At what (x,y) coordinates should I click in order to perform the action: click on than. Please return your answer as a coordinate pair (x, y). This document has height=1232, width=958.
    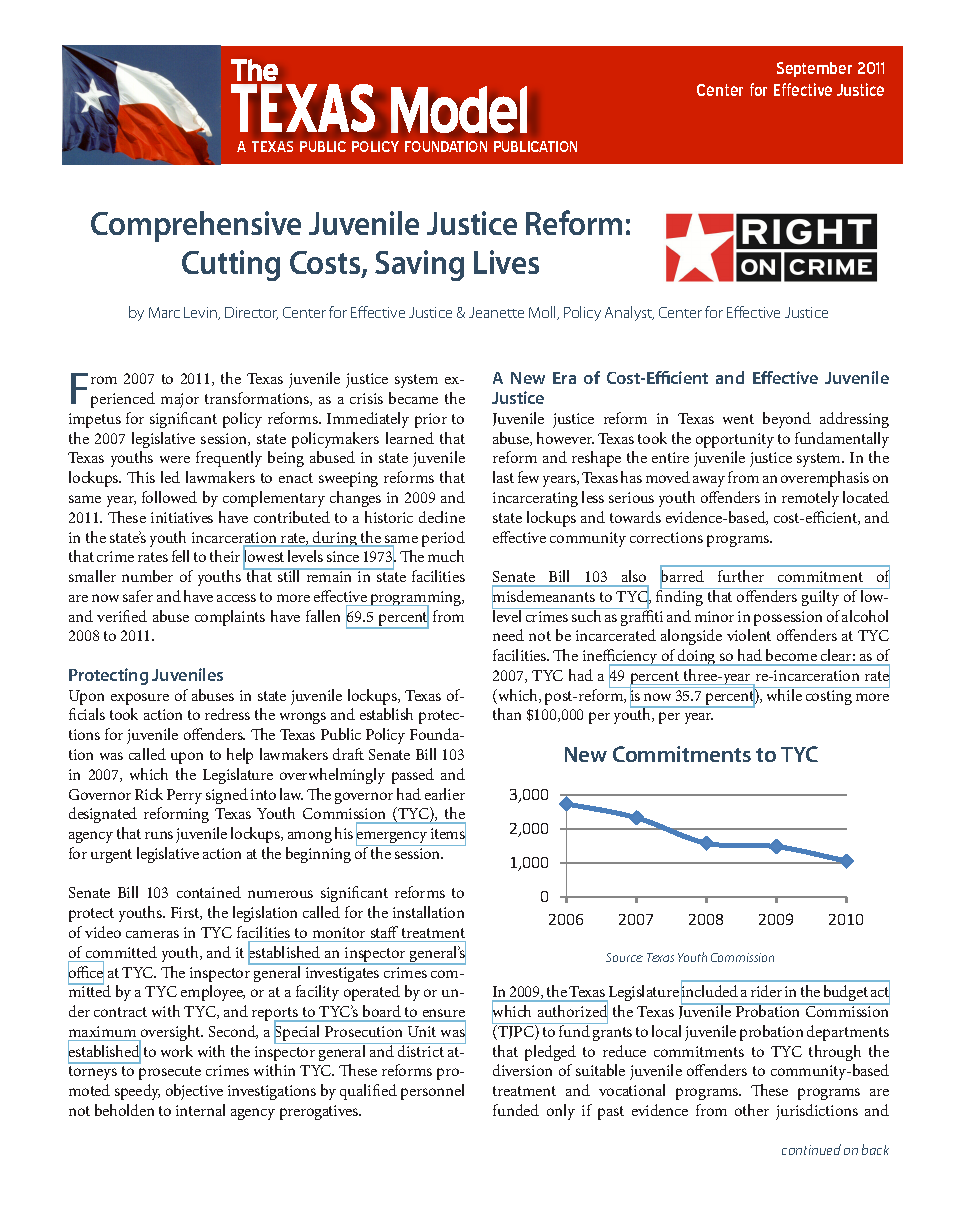
    Looking at the image, I should click on (507, 714).
